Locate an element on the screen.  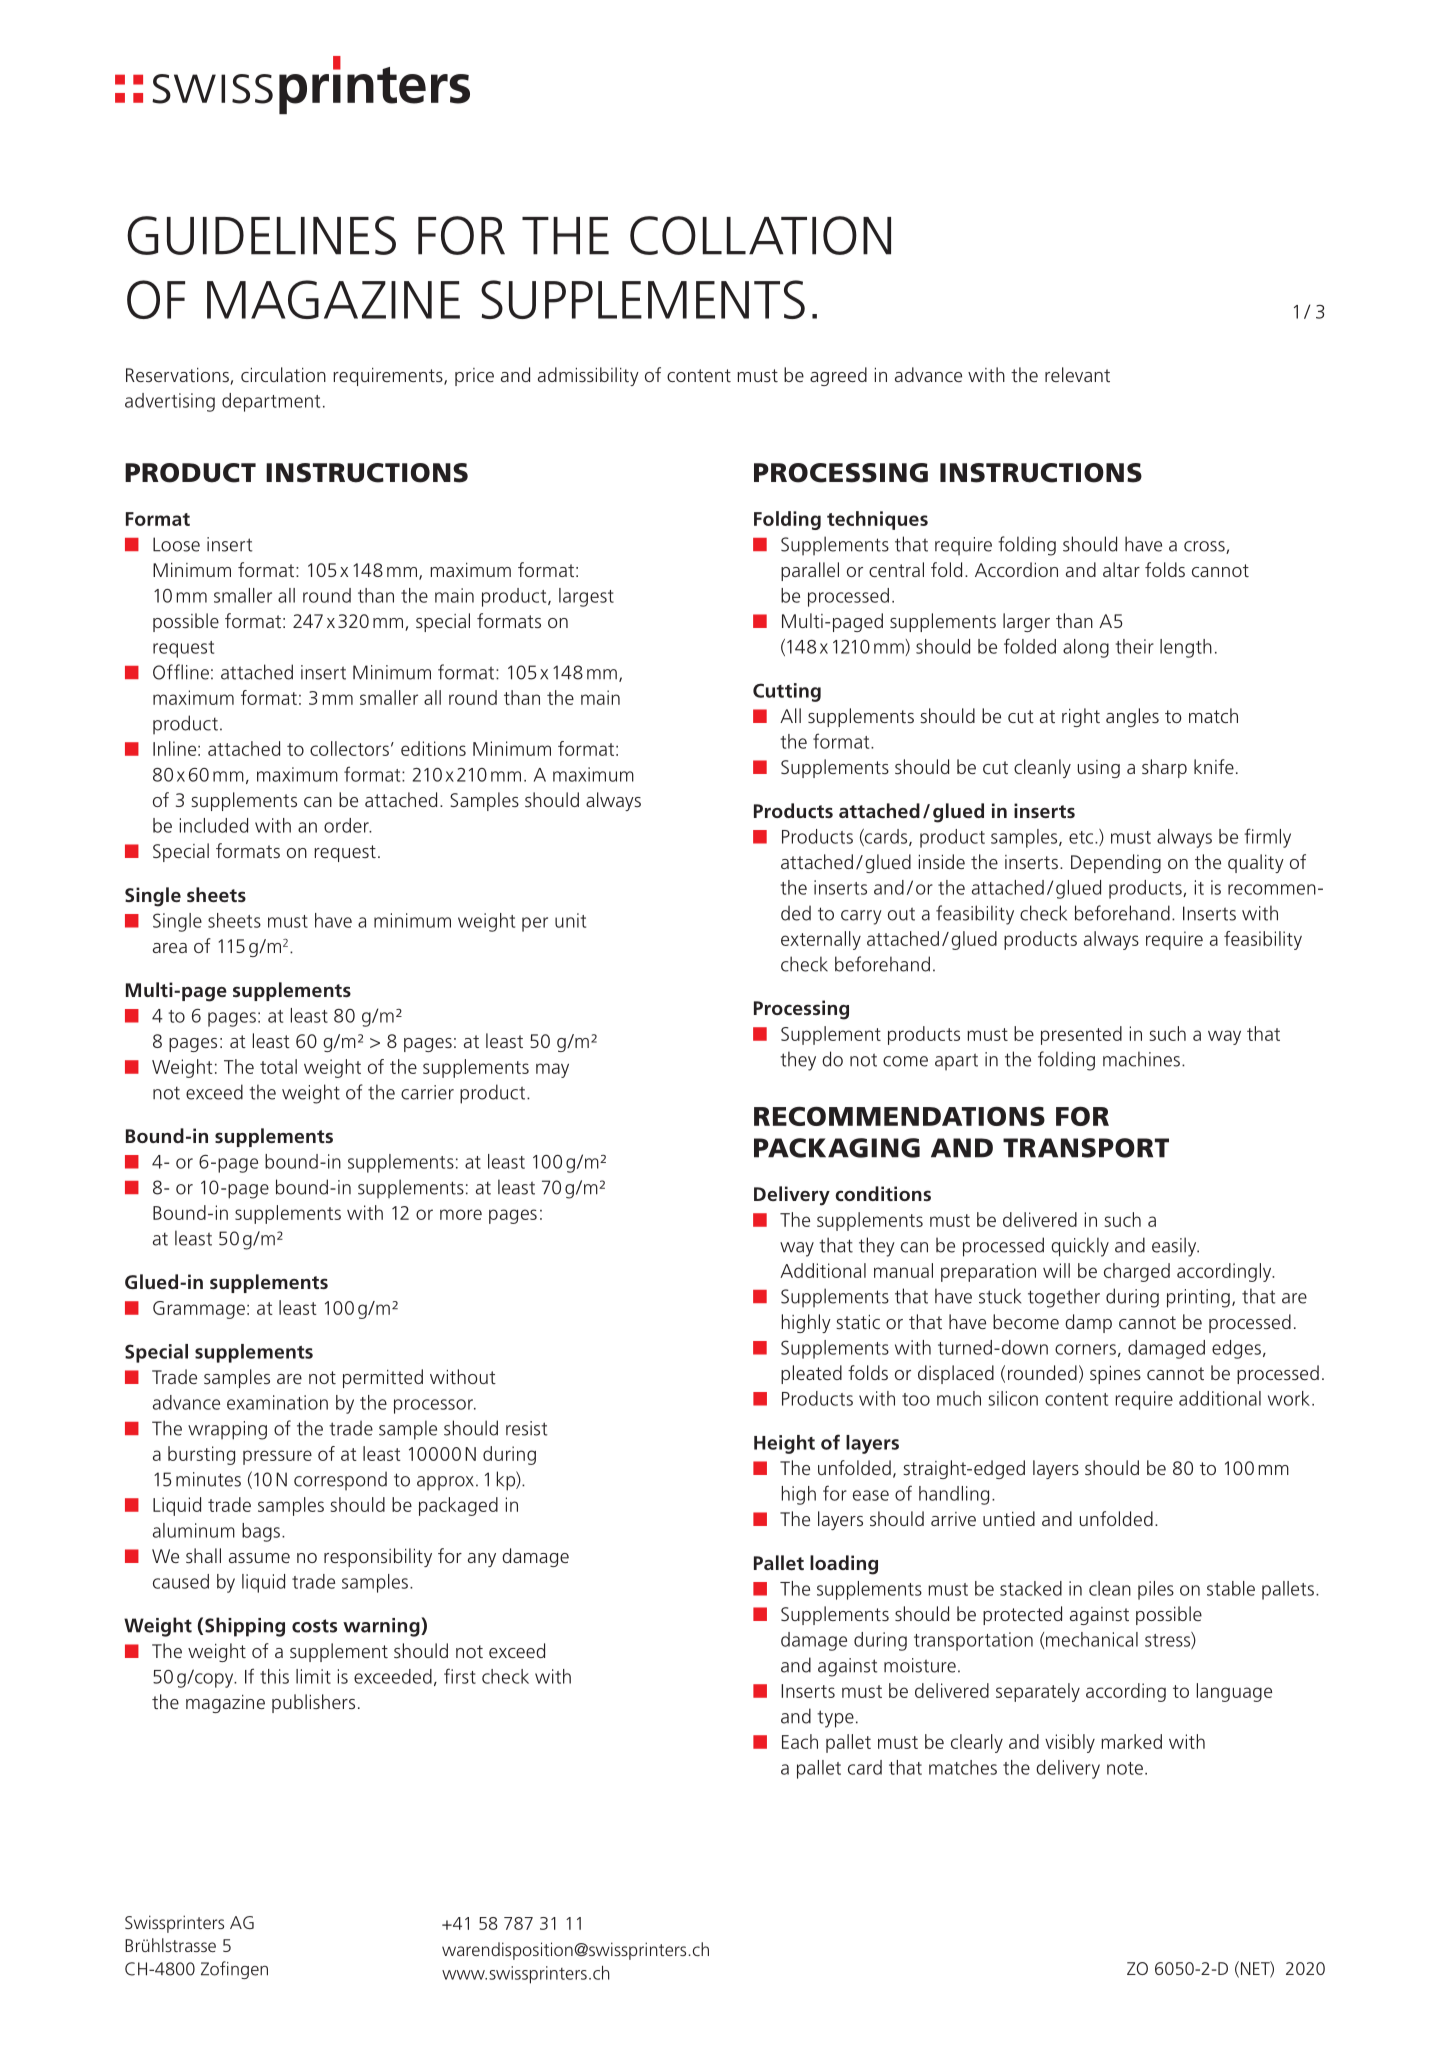
pleated is located at coordinates (811, 1374).
